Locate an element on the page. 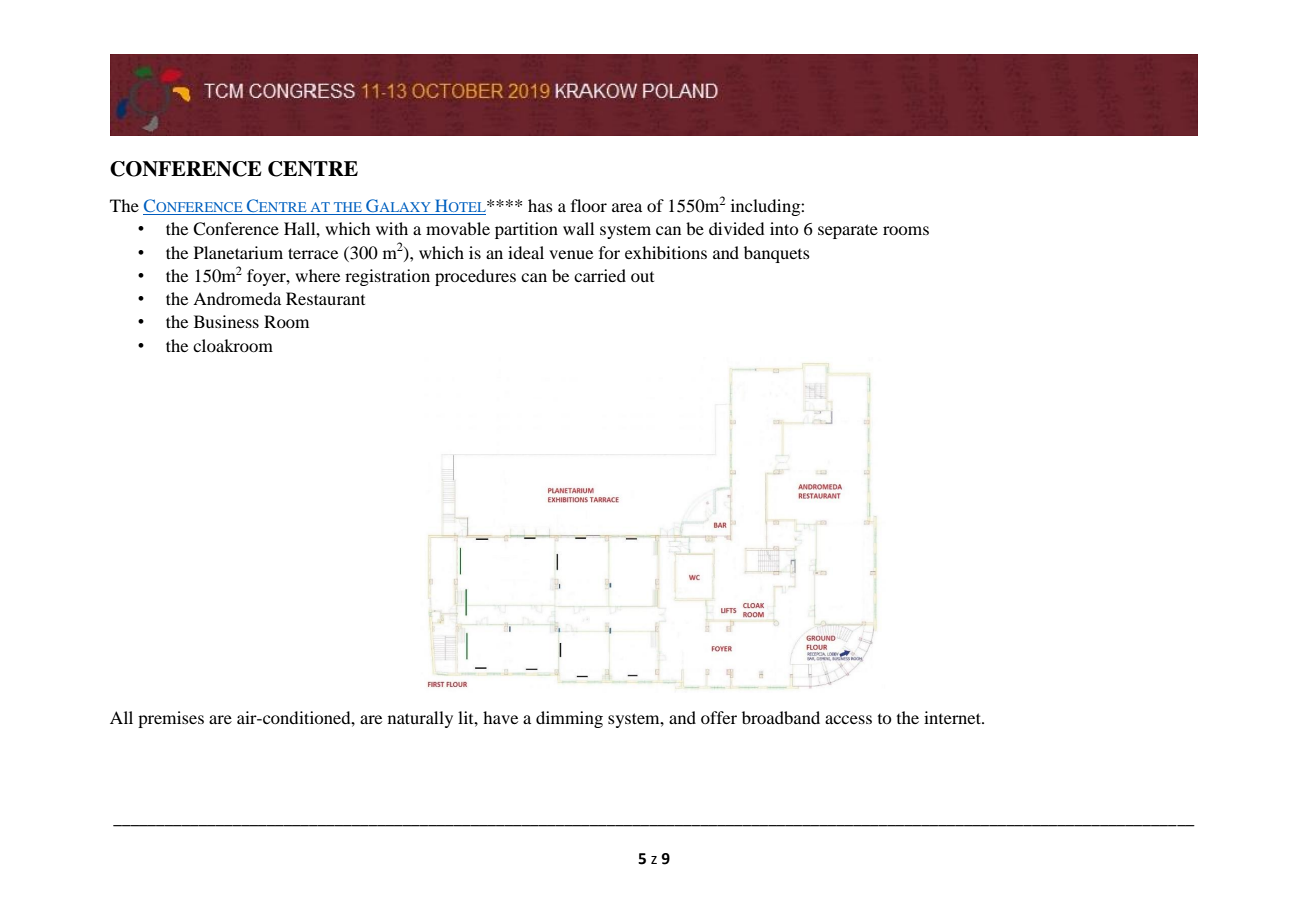  separate is located at coordinates (848, 231).
